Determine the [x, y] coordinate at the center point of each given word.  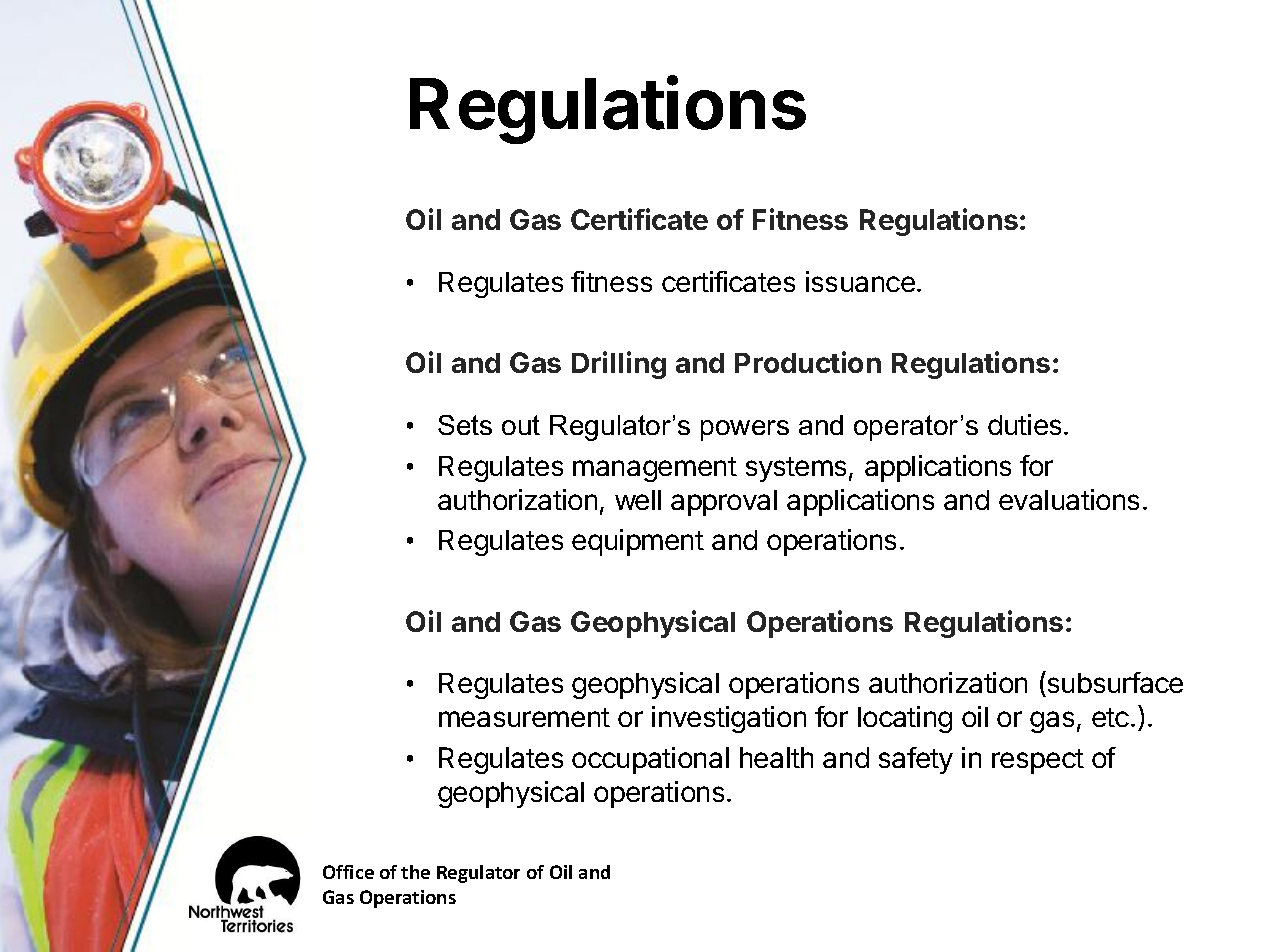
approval [724, 503]
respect [1038, 761]
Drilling [619, 365]
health [776, 757]
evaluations [1069, 499]
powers [745, 430]
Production [808, 362]
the [415, 872]
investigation [729, 719]
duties [1024, 424]
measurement [524, 717]
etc [1110, 717]
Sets [465, 425]
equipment [638, 542]
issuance [860, 281]
